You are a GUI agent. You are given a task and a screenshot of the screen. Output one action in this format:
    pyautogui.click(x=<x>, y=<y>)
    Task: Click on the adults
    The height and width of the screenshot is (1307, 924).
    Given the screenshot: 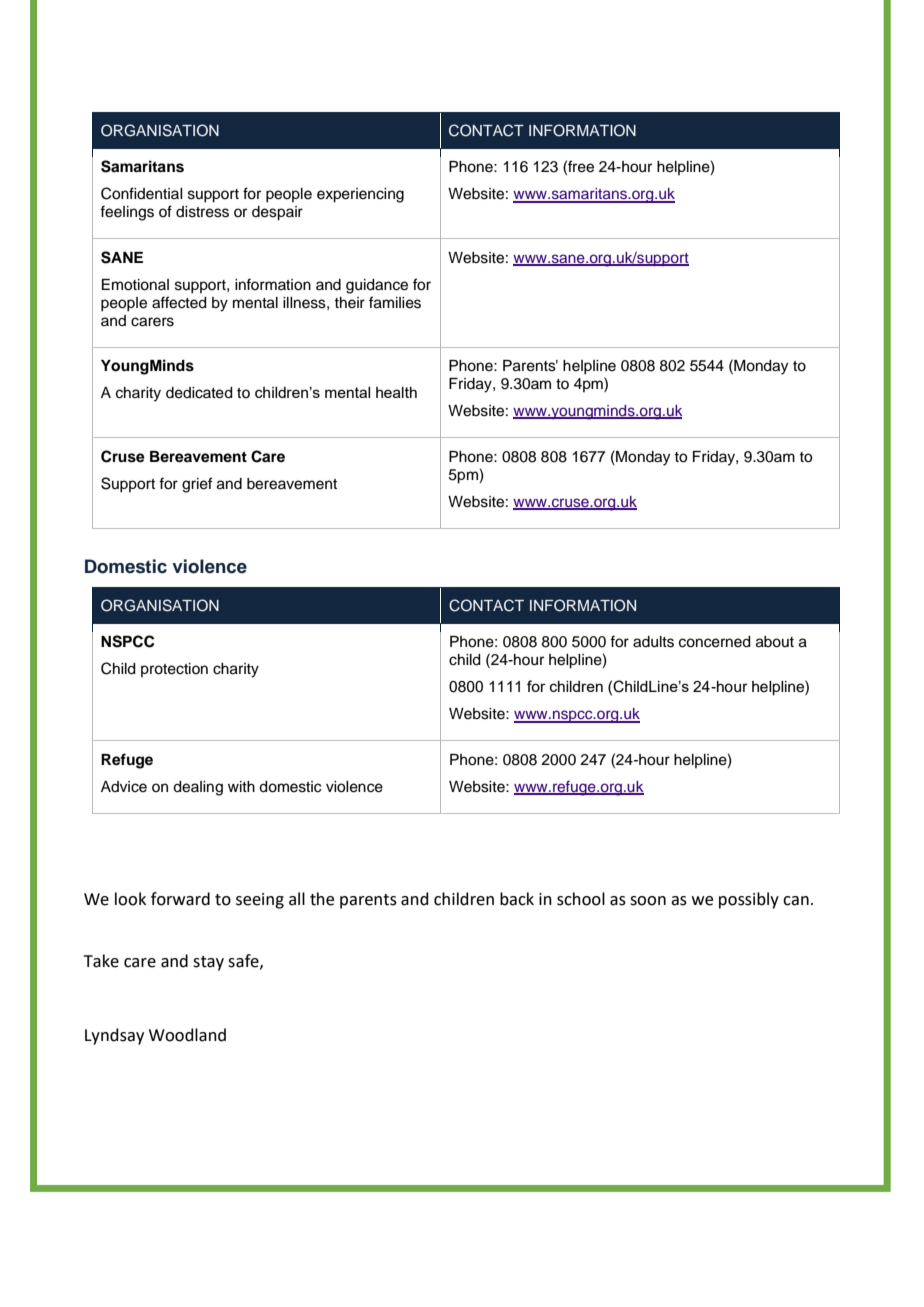 What is the action you would take?
    pyautogui.click(x=653, y=642)
